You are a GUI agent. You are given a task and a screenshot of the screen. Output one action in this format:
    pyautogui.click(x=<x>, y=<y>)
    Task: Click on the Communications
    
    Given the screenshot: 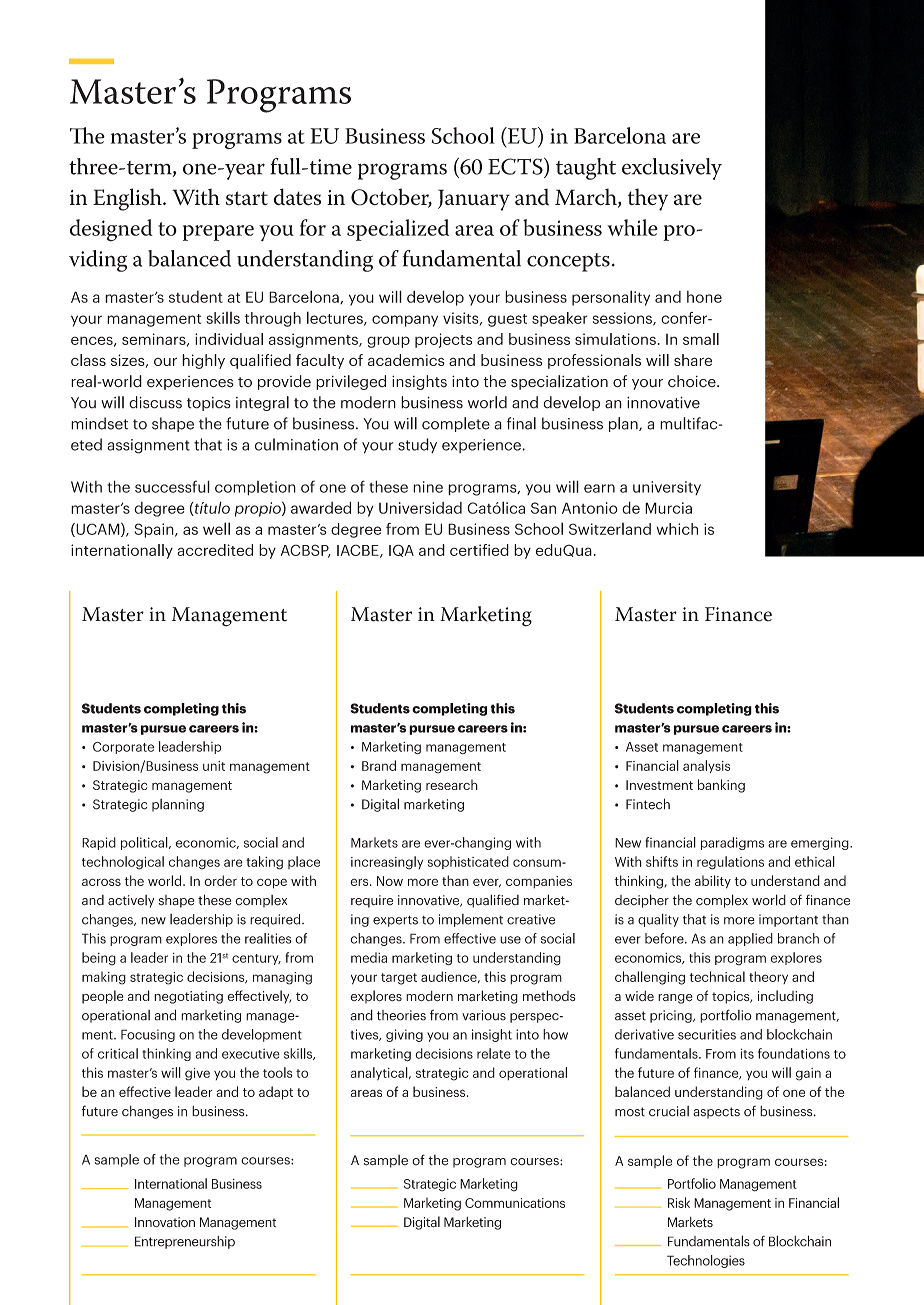 What is the action you would take?
    pyautogui.click(x=515, y=1203)
